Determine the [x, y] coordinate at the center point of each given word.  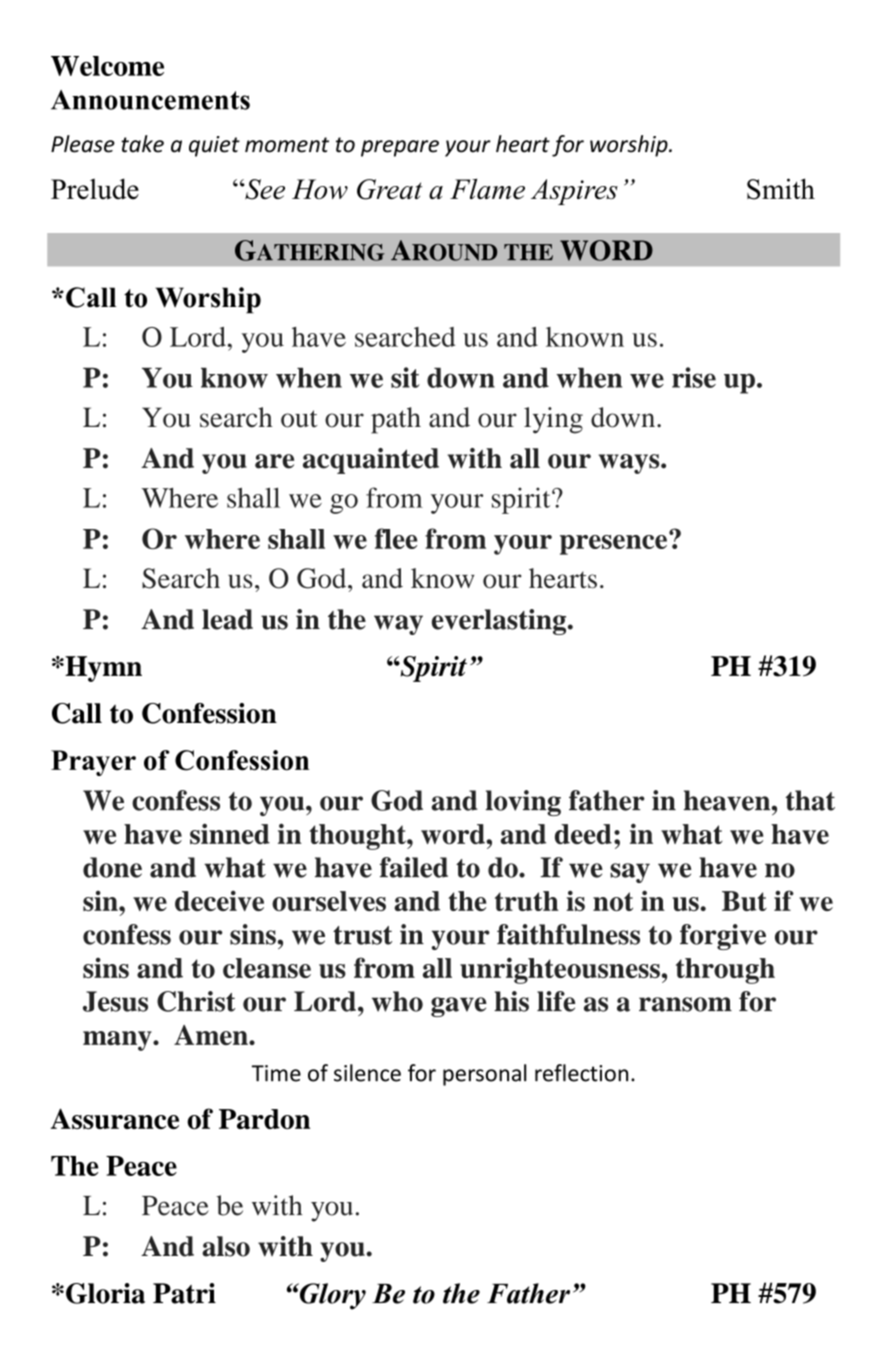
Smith [781, 189]
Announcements [150, 100]
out [299, 419]
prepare [400, 148]
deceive [219, 900]
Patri [184, 1293]
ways [630, 464]
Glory [331, 1296]
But [744, 901]
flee [396, 538]
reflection [581, 1073]
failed [414, 867]
